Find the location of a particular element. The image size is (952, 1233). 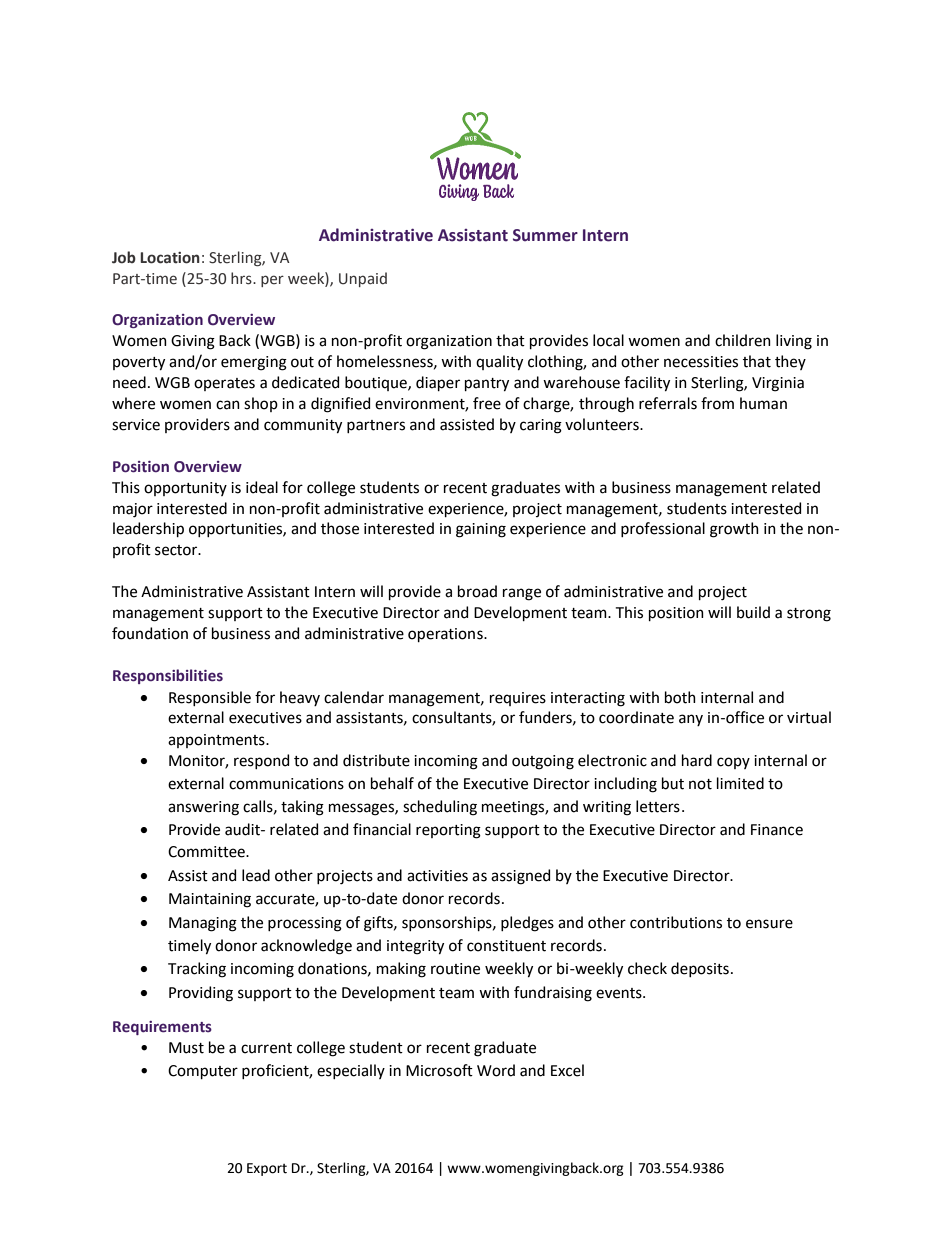

routine is located at coordinates (455, 969).
